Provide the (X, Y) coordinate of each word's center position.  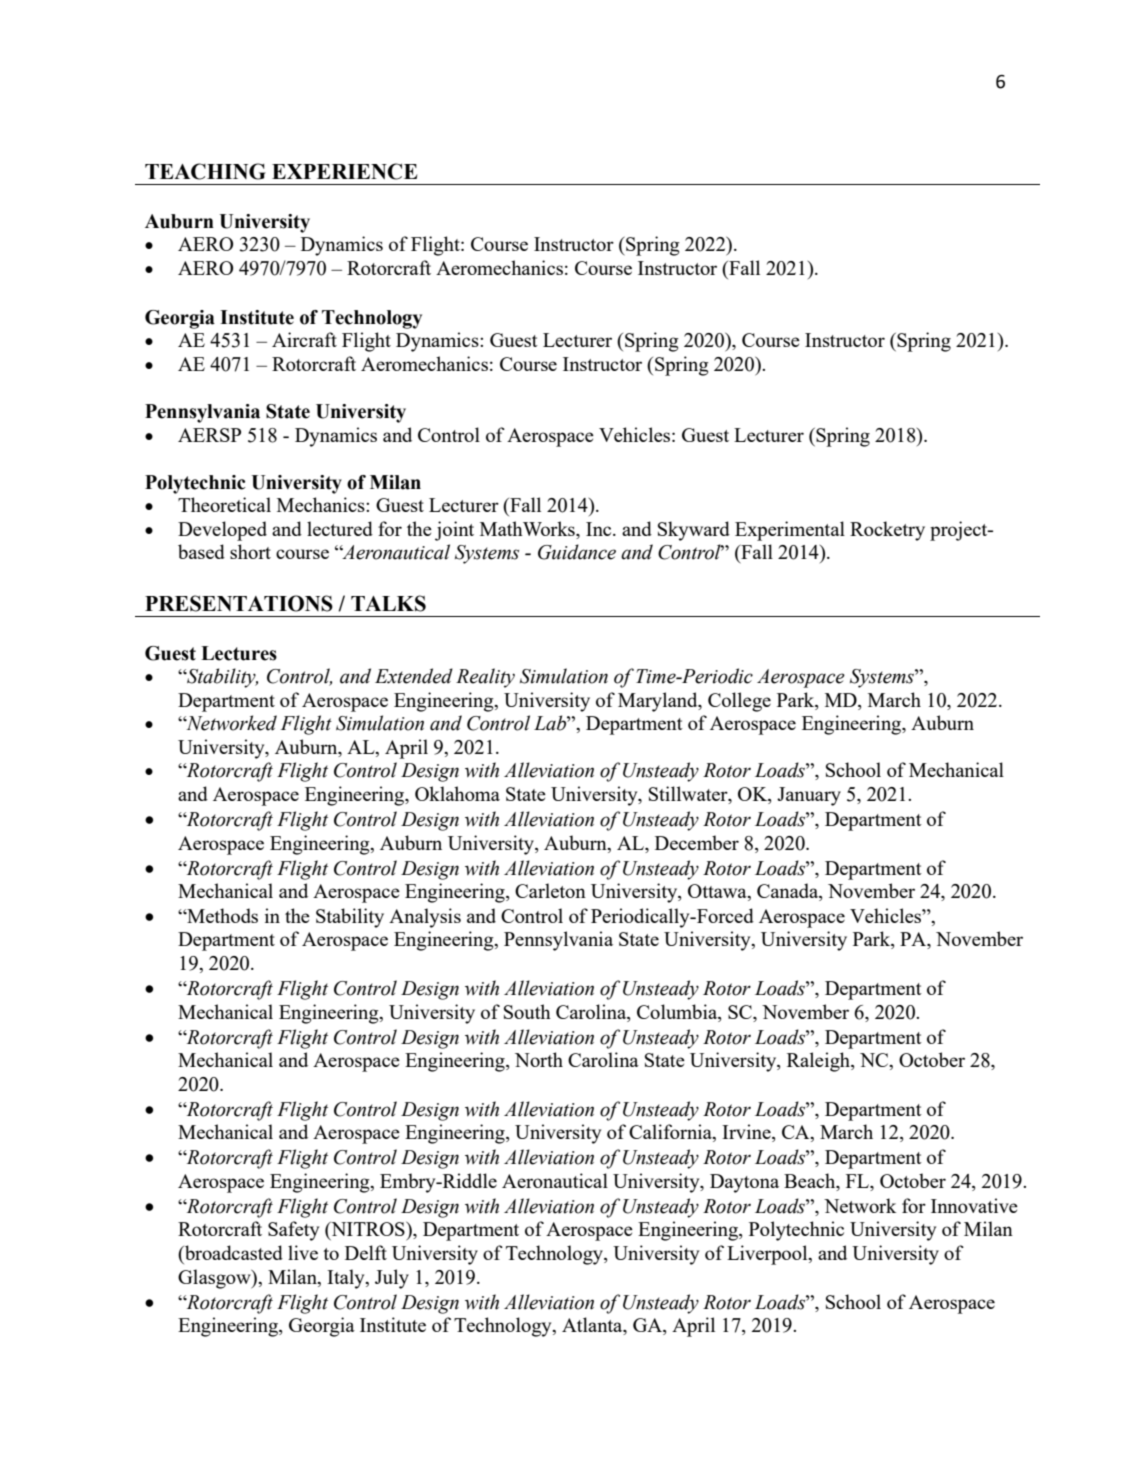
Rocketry (887, 531)
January (809, 796)
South (527, 1011)
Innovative (974, 1205)
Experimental (790, 531)
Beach (811, 1180)
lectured (340, 528)
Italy (347, 1279)
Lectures (239, 653)
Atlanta (593, 1326)
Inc (600, 529)
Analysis (425, 918)
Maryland (659, 702)
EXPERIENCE (344, 171)
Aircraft (304, 339)
